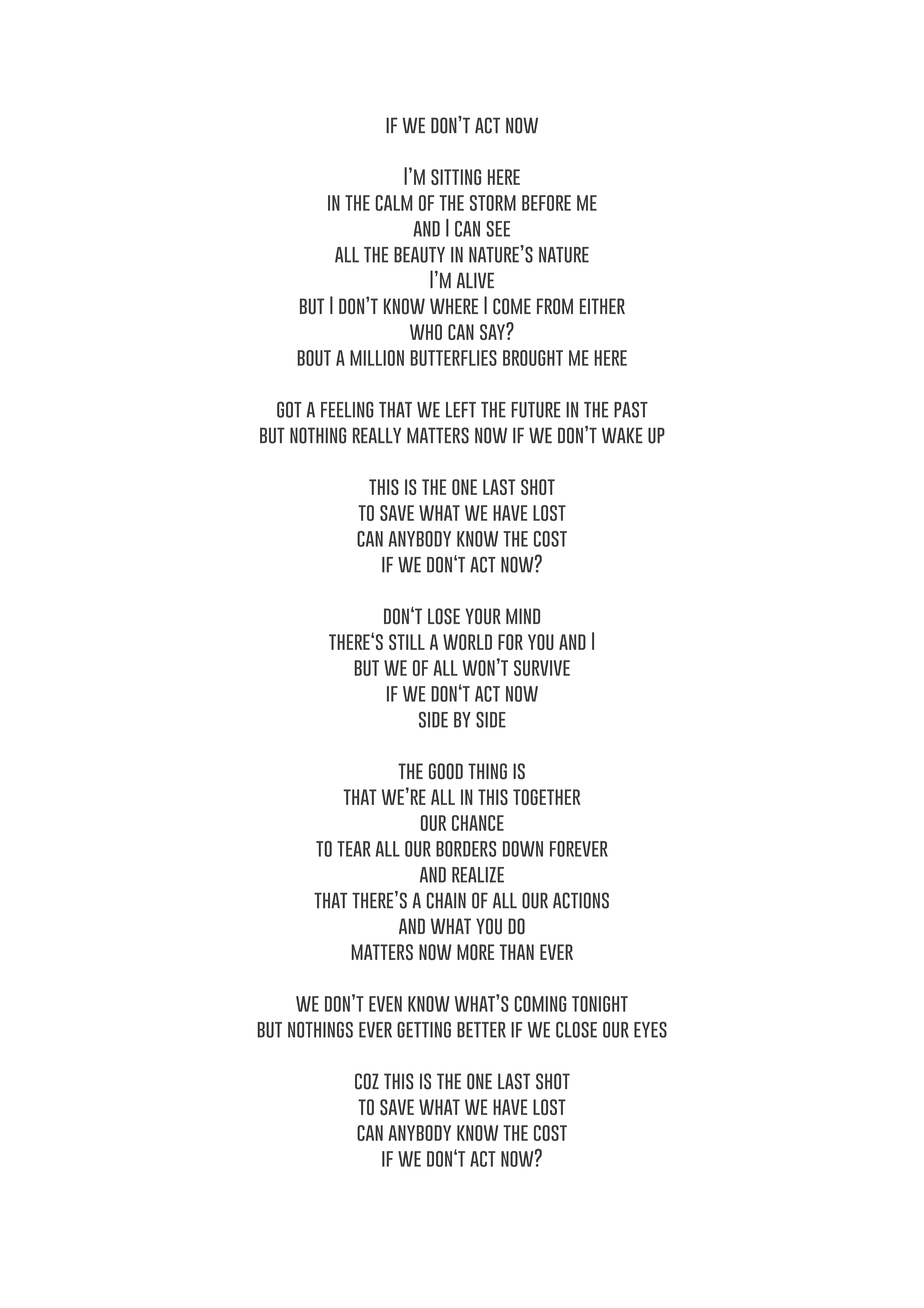 Image resolution: width=924 pixels, height=1308 pixels. What do you see at coordinates (394, 203) in the page?
I see `calm` at bounding box center [394, 203].
